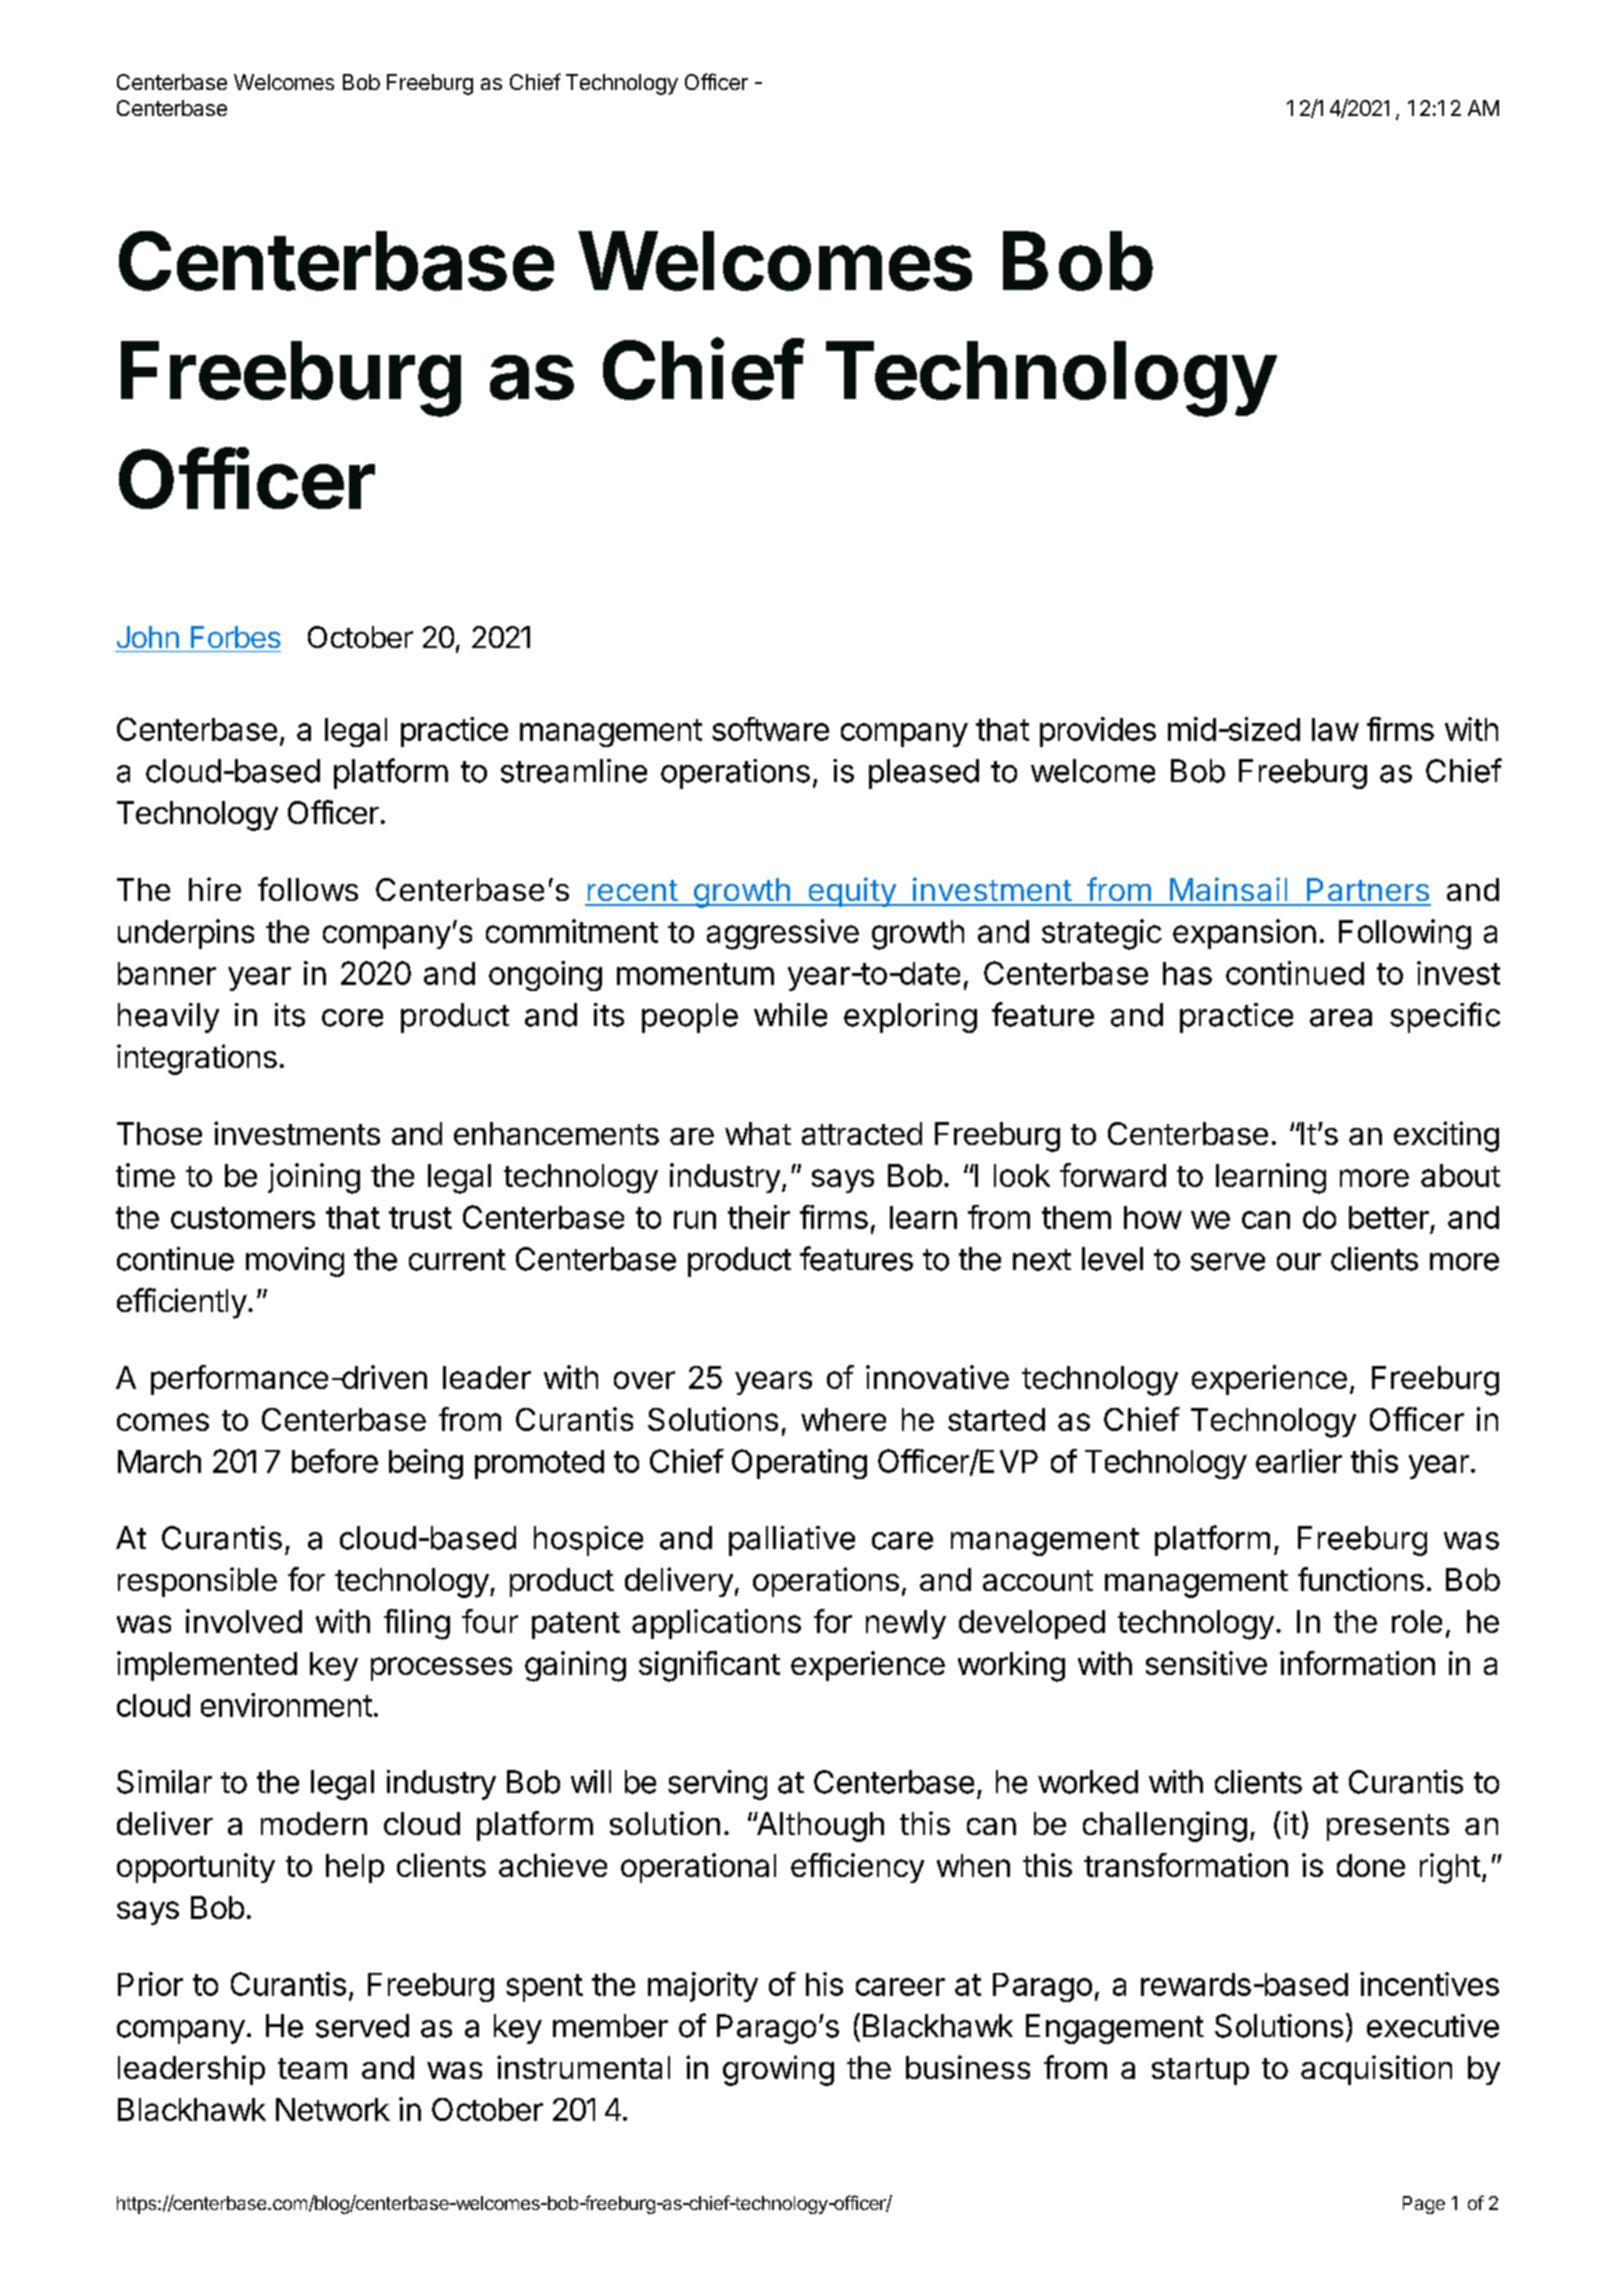 The height and width of the screenshot is (2284, 1615). Describe the element at coordinates (1335, 729) in the screenshot. I see `law` at that location.
